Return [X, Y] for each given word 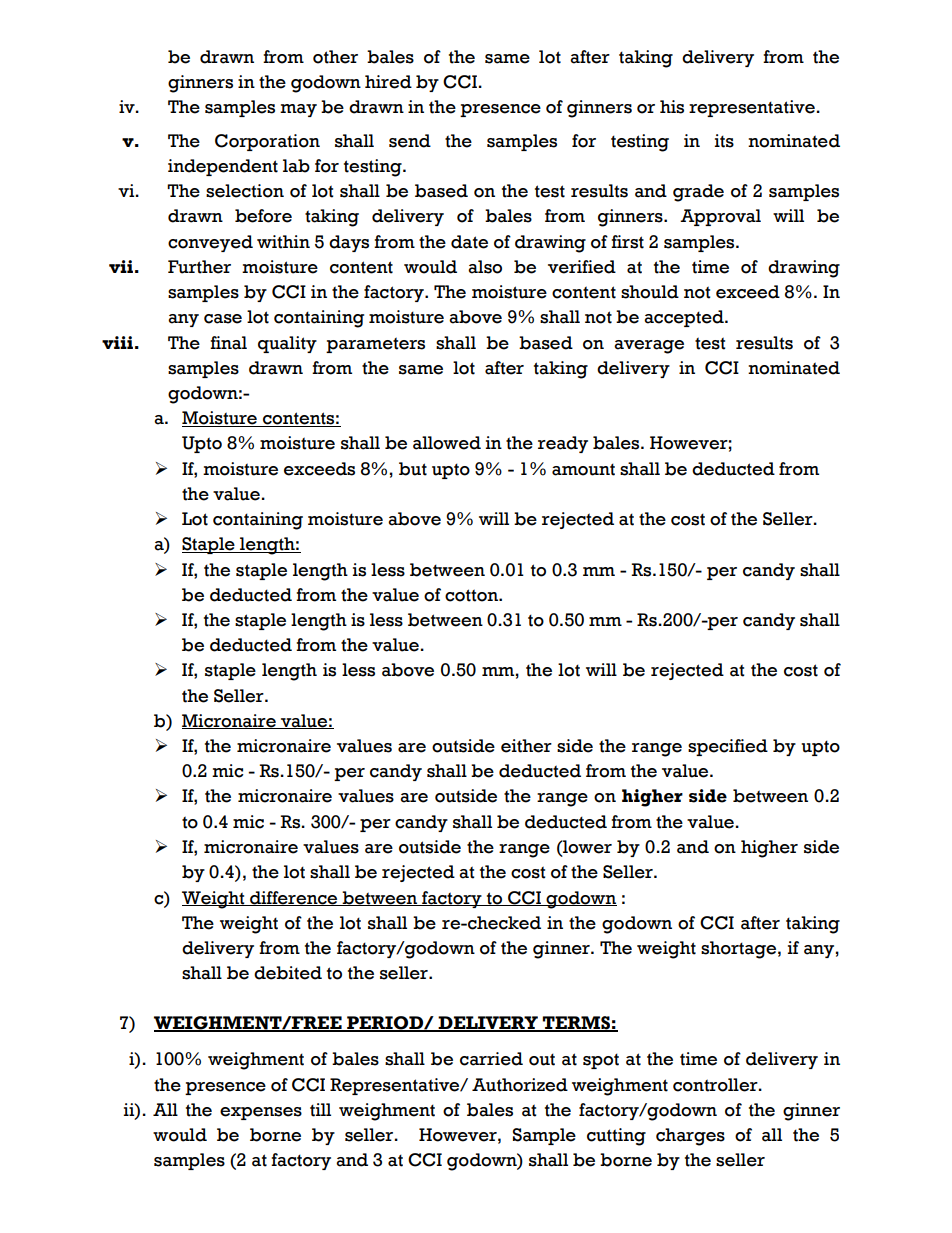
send [410, 141]
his [672, 107]
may [298, 110]
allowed [447, 443]
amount [583, 469]
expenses [261, 1113]
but [413, 469]
